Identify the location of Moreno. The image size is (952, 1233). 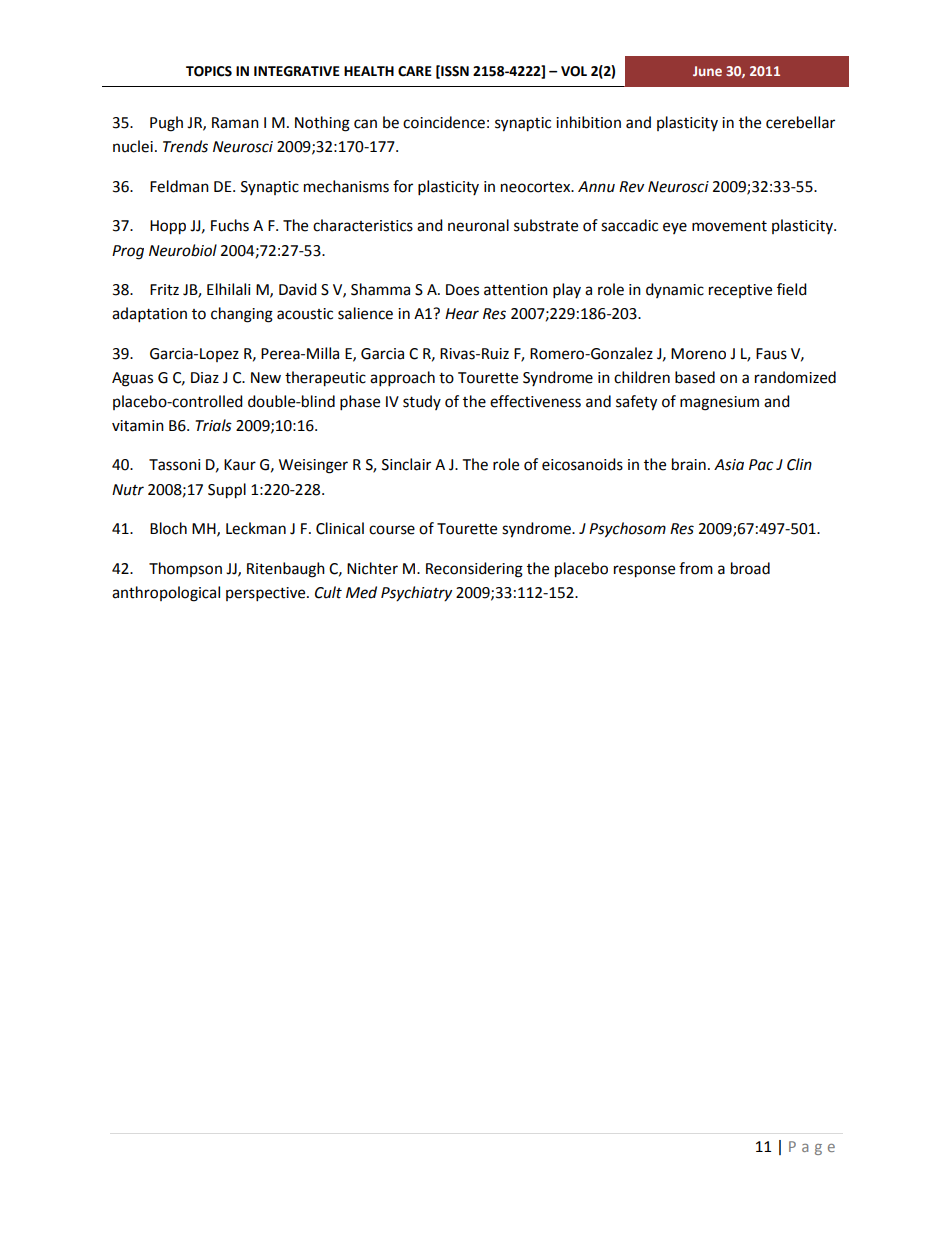
(698, 354).
